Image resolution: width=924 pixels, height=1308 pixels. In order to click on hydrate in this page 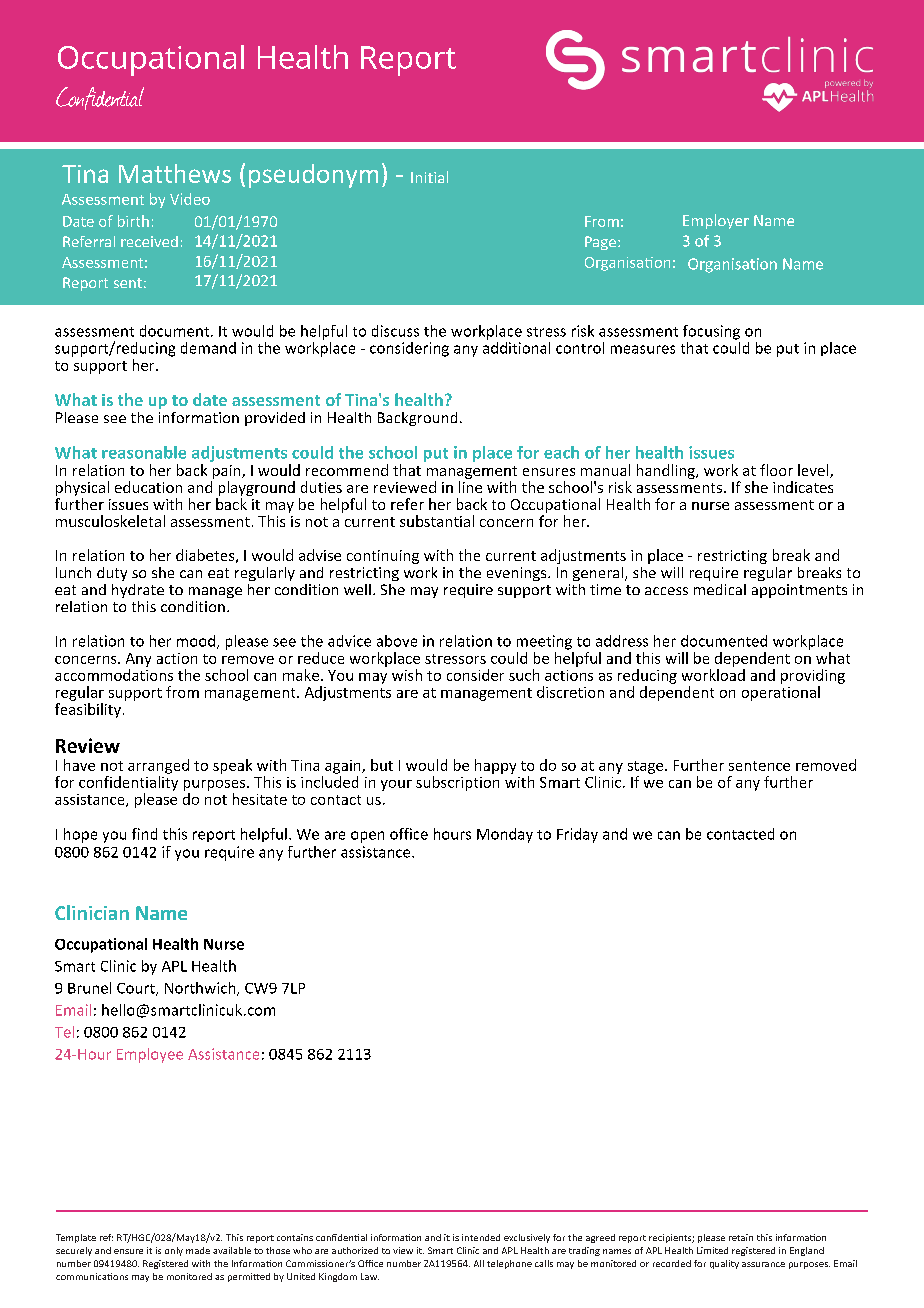, I will do `click(138, 591)`.
